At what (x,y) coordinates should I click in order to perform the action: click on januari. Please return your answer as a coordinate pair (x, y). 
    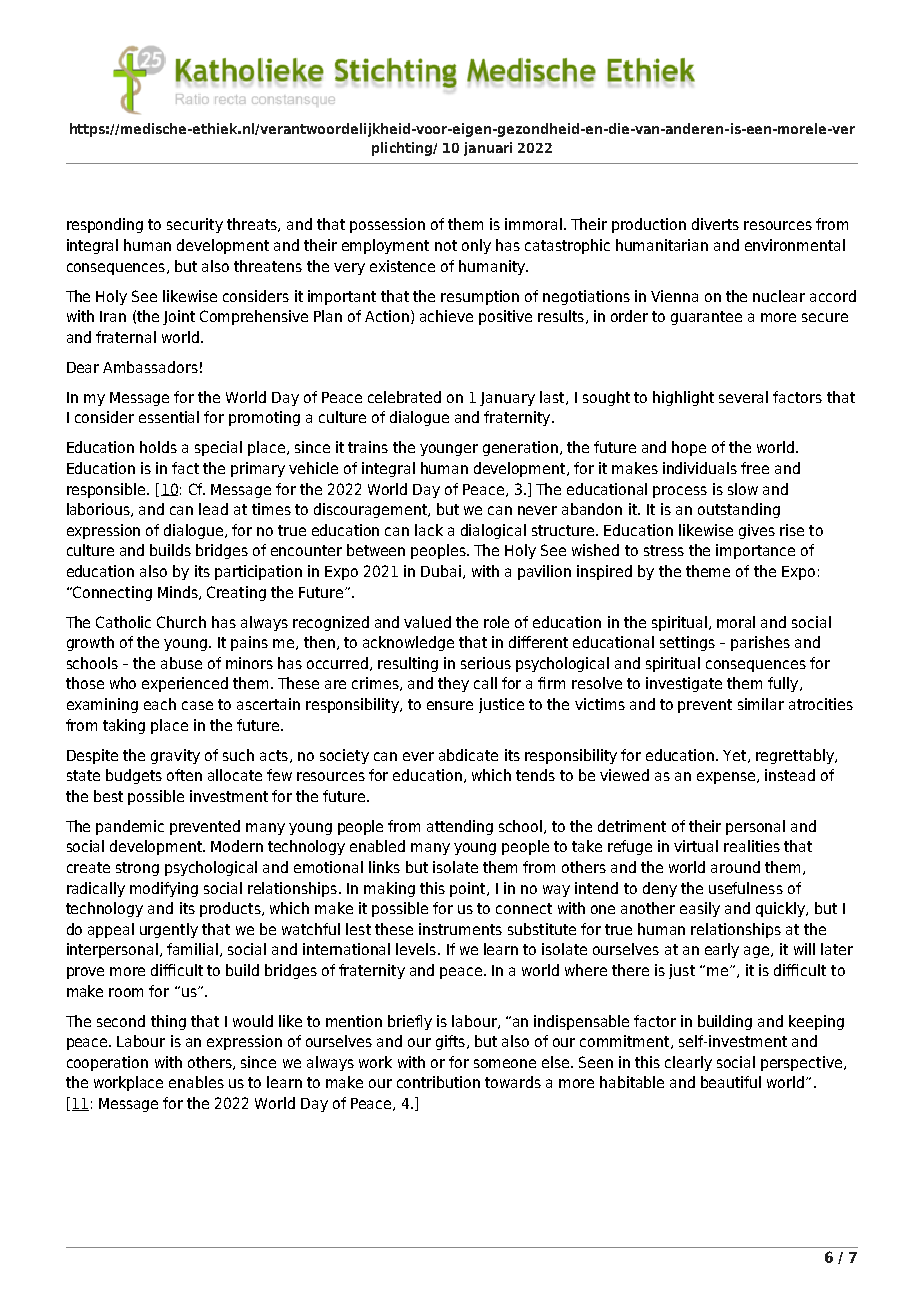
    Looking at the image, I should click on (488, 149).
